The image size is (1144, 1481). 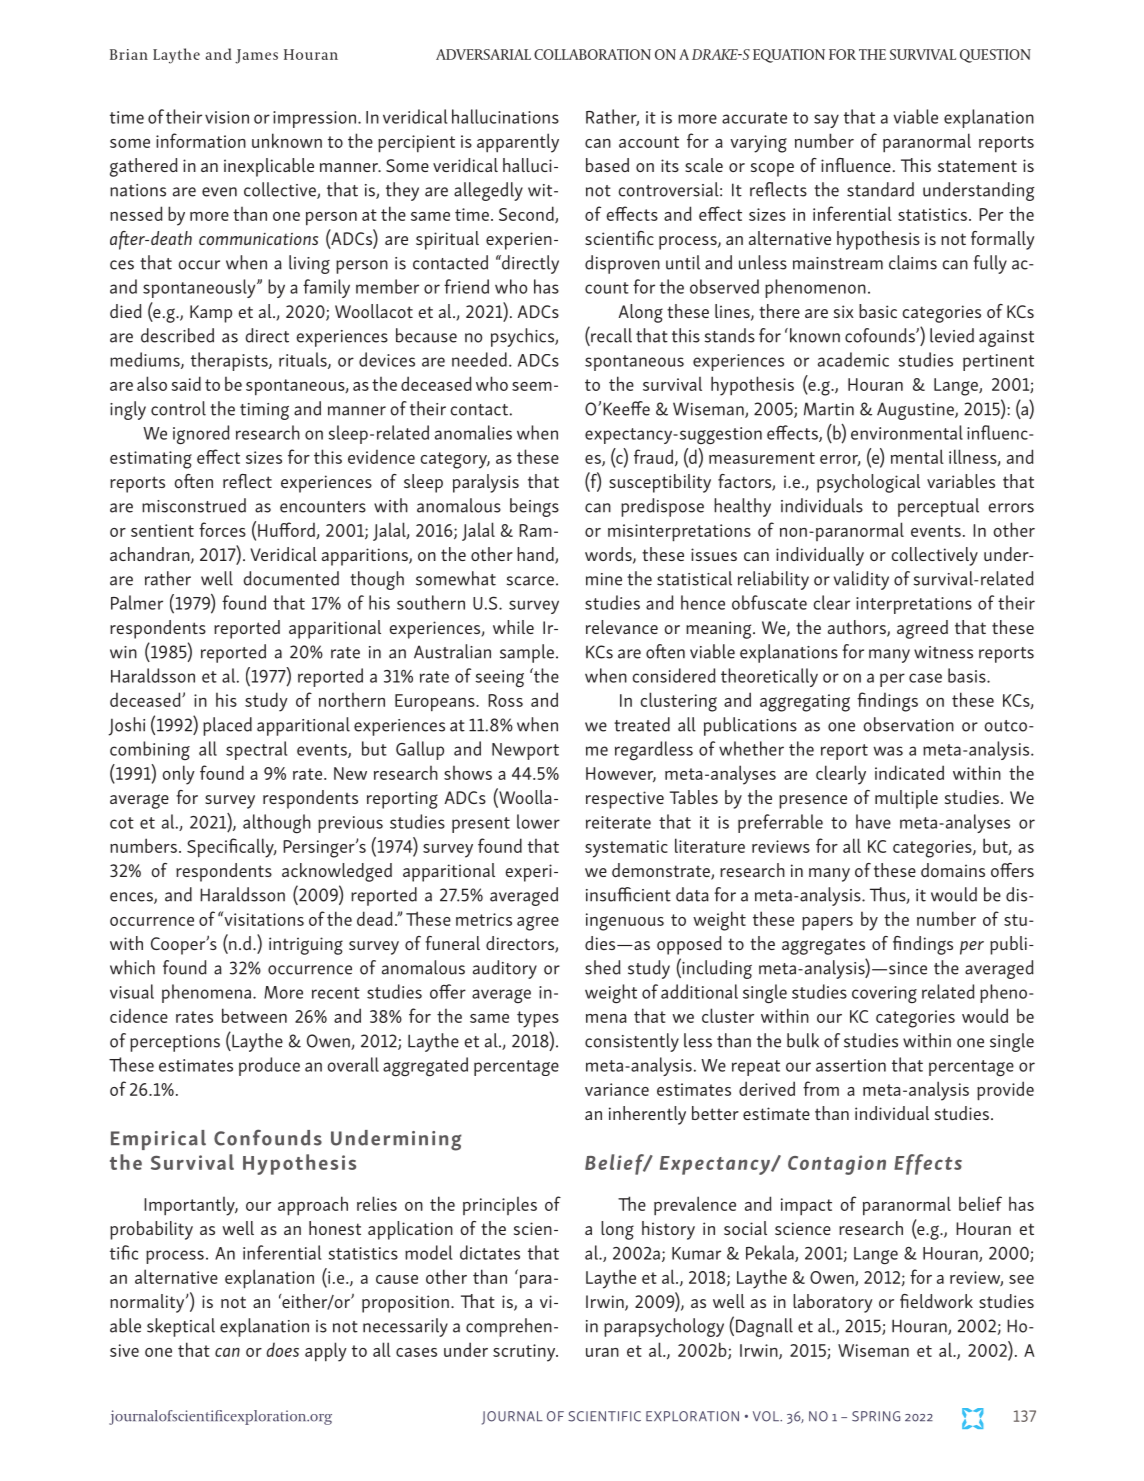 What do you see at coordinates (282, 1350) in the image?
I see `does` at bounding box center [282, 1350].
